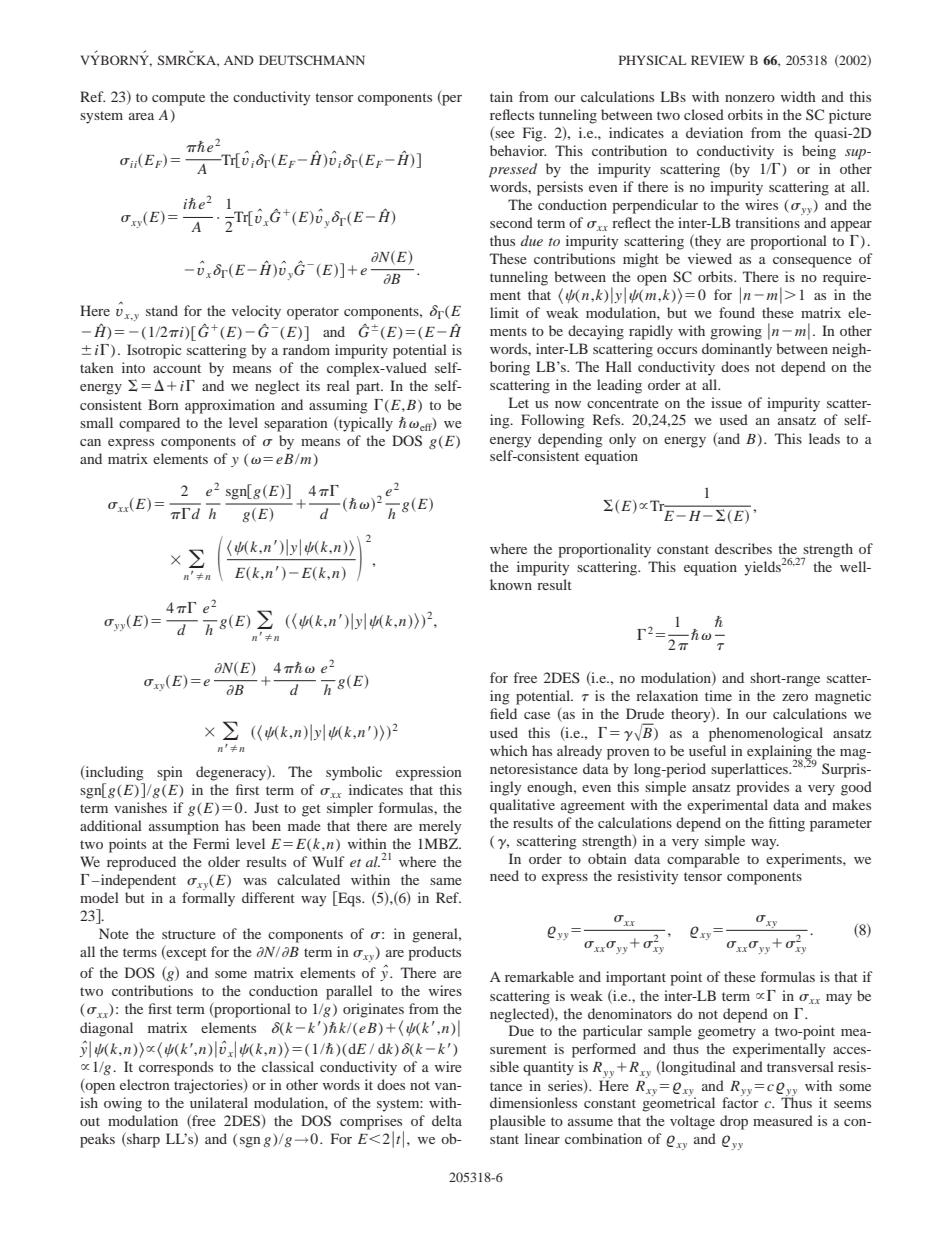  I want to click on describes, so click(743, 548).
